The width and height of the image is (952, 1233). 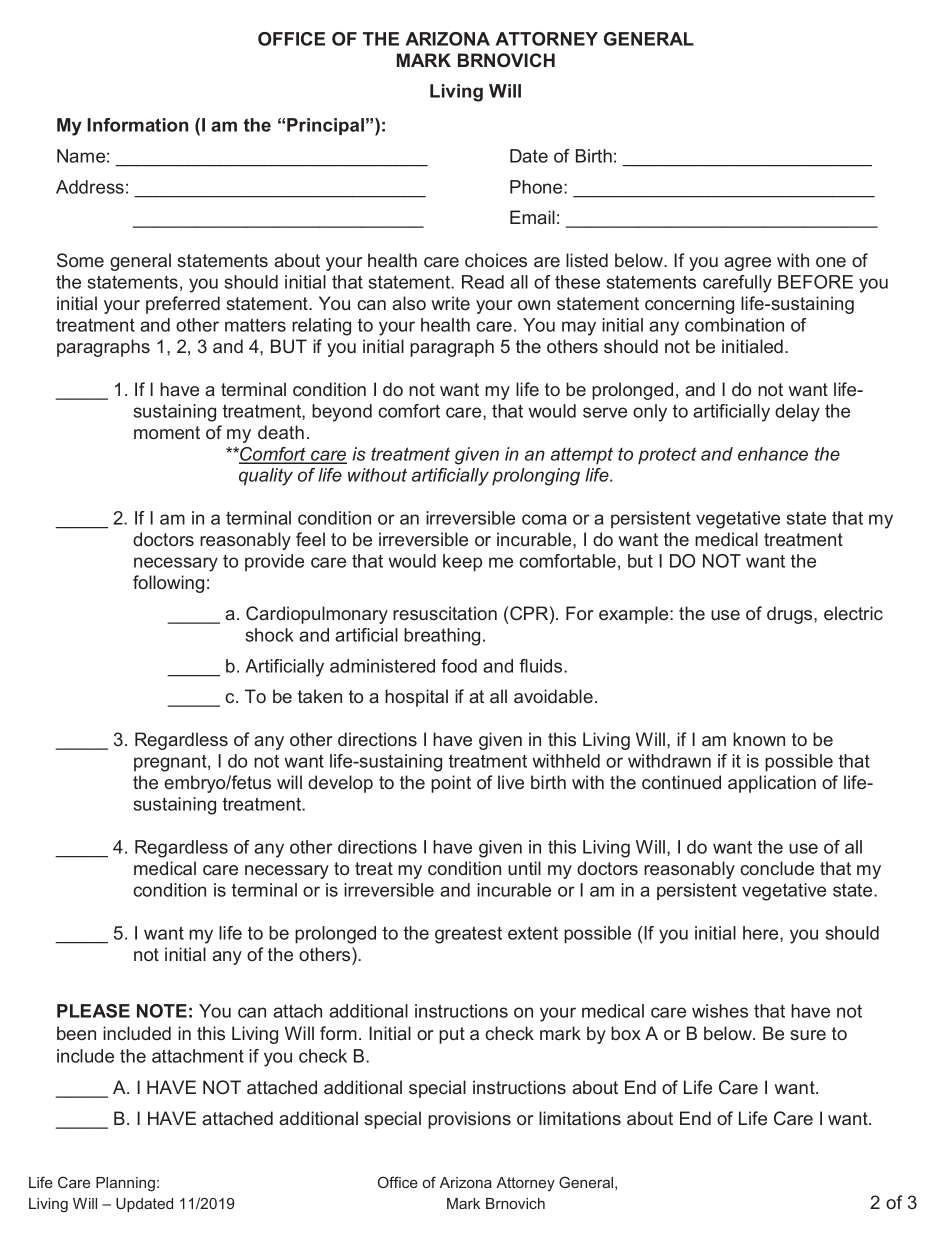 What do you see at coordinates (90, 187) in the image?
I see `Address` at bounding box center [90, 187].
